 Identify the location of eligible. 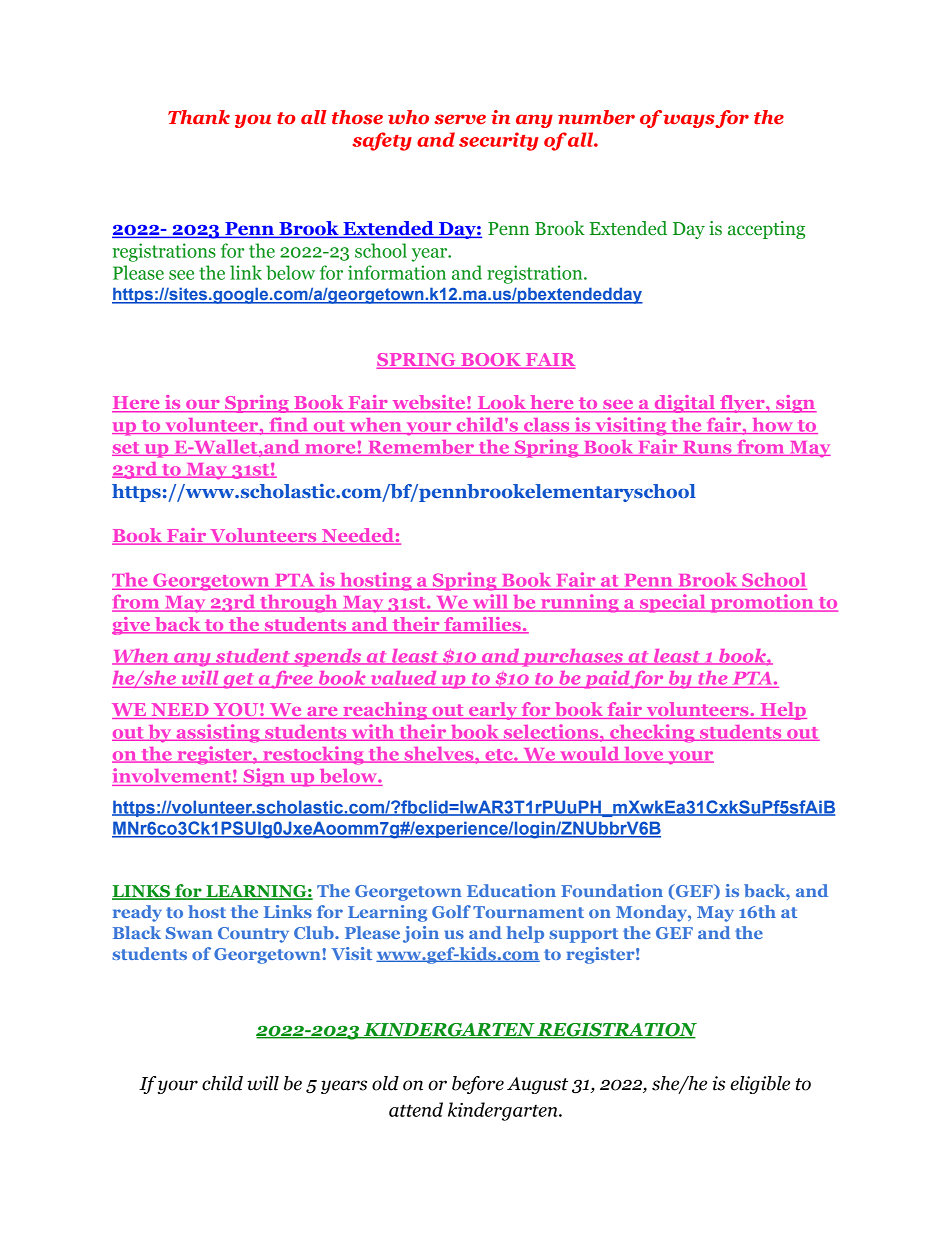
(760, 1085).
